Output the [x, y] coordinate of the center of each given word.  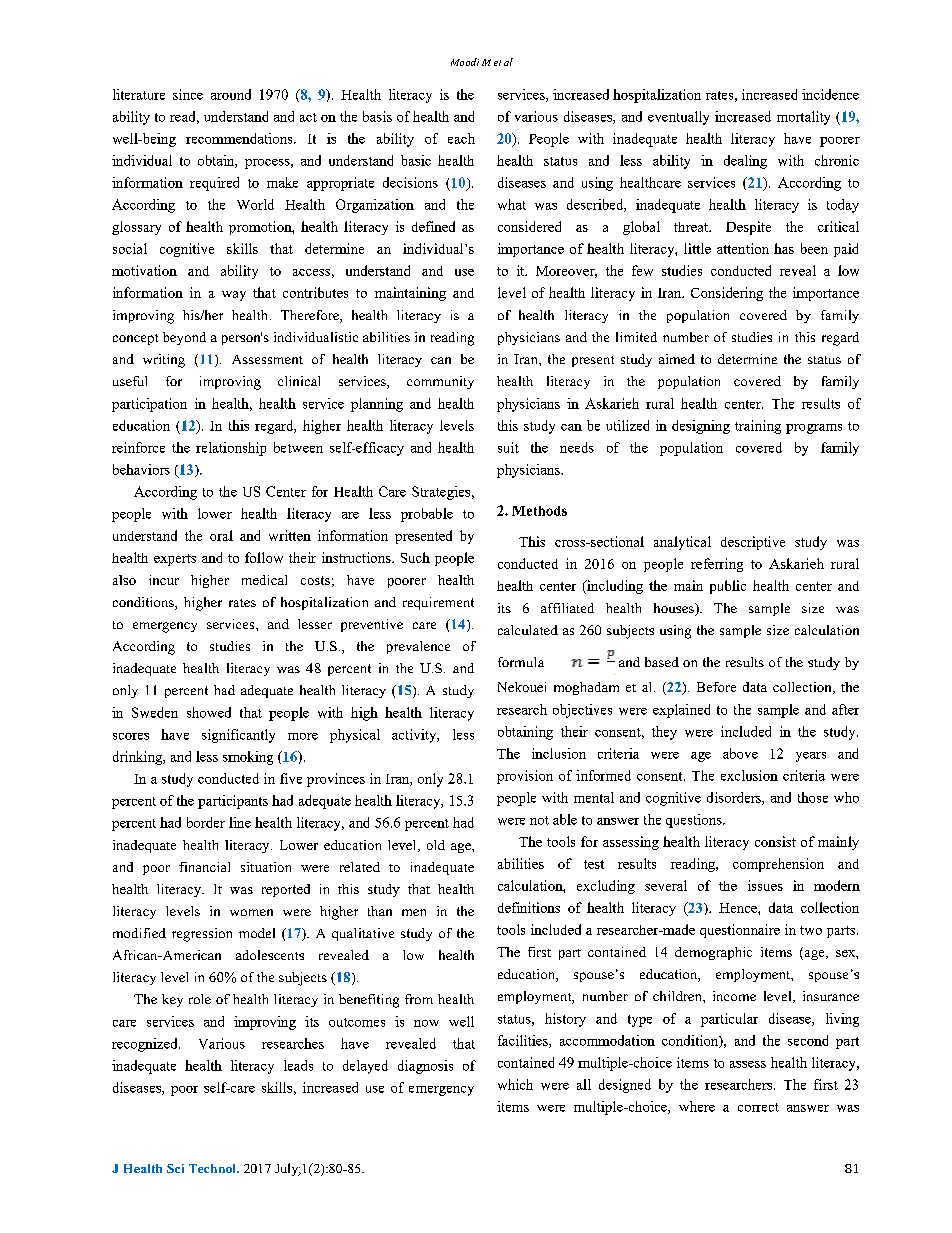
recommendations [240, 138]
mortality [803, 118]
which [515, 1084]
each [461, 138]
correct [758, 1107]
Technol [213, 1168]
